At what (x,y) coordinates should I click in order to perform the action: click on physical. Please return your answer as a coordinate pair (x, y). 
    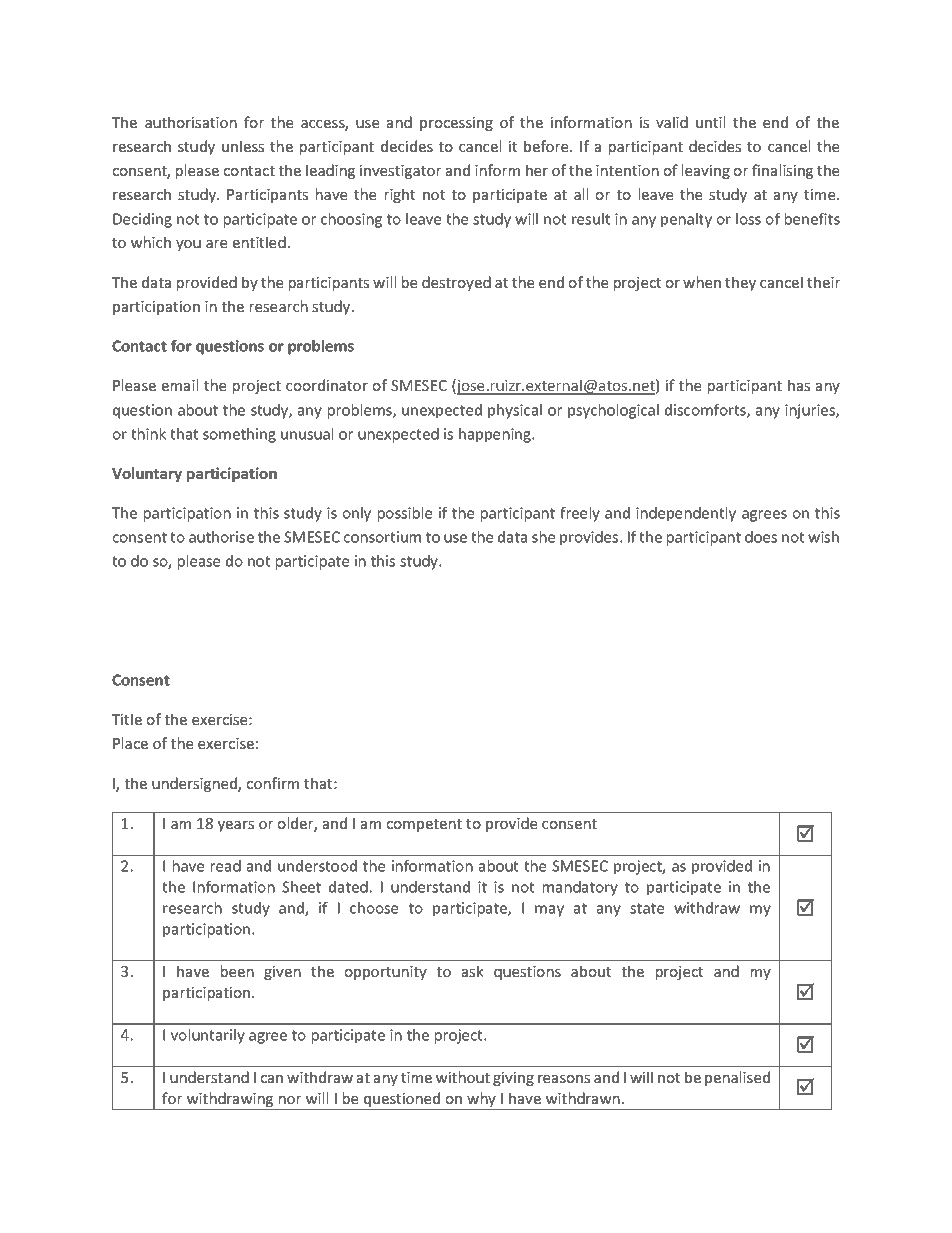
    Looking at the image, I should click on (515, 411).
